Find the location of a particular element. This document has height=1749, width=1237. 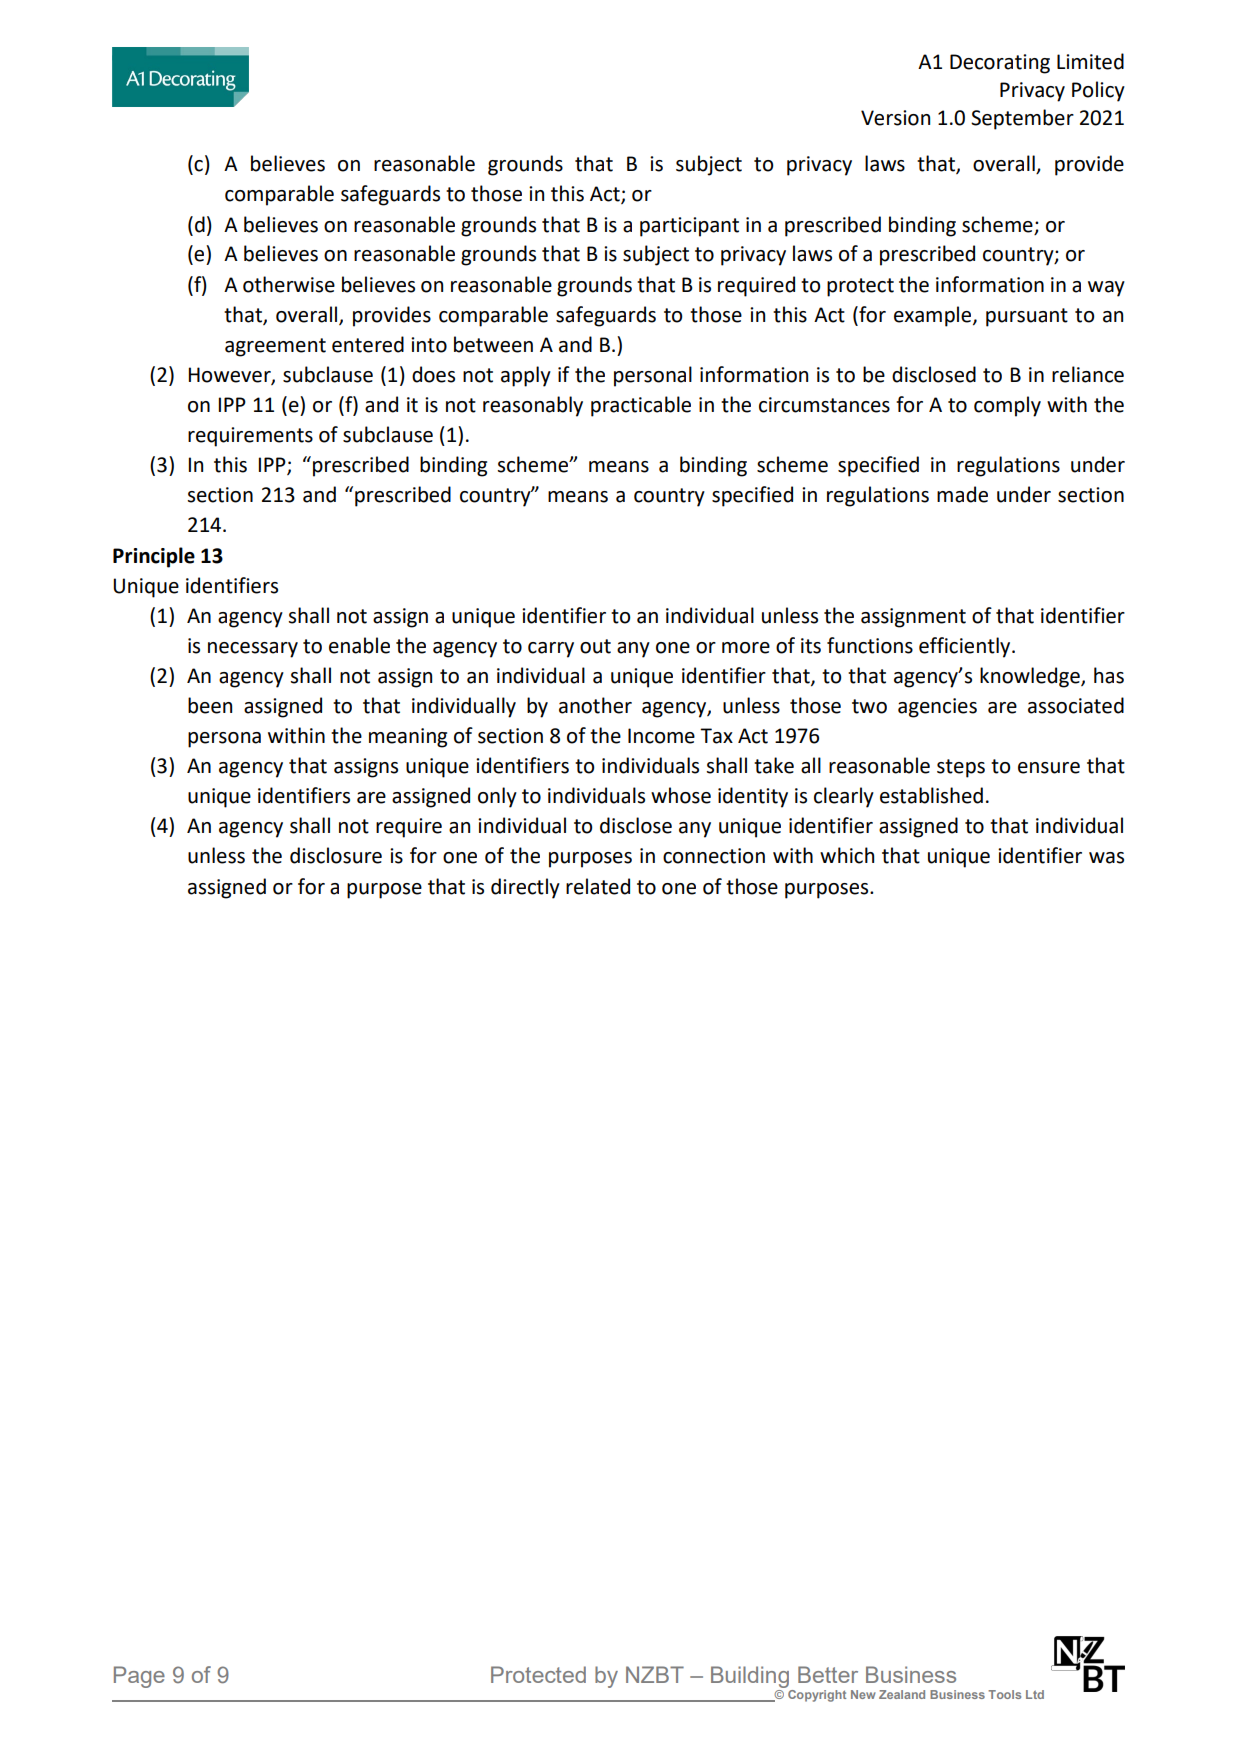

out is located at coordinates (595, 646).
